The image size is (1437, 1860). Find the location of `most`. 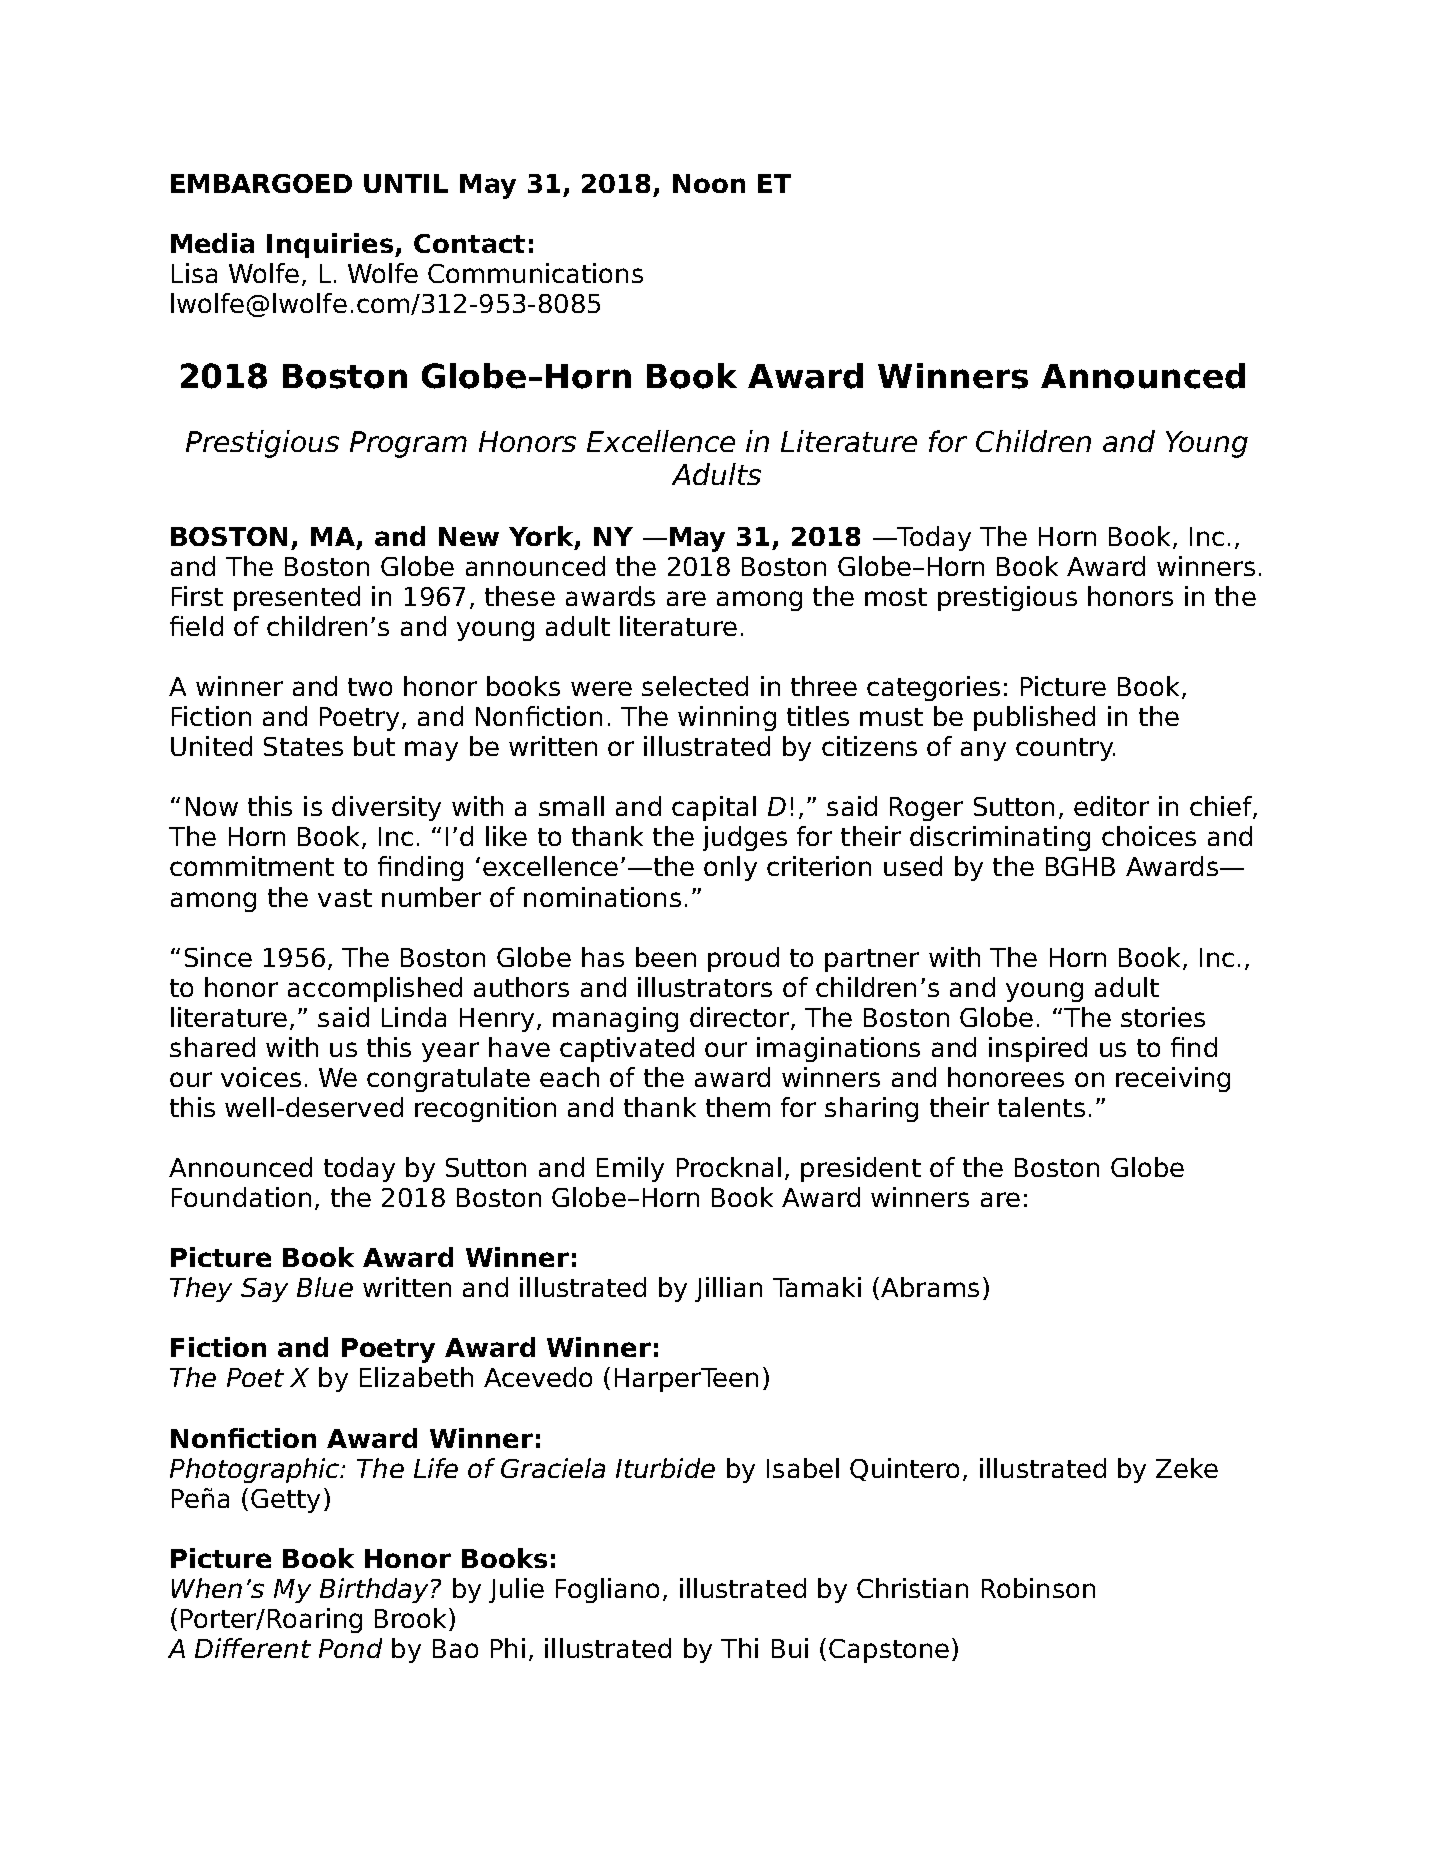

most is located at coordinates (896, 597).
